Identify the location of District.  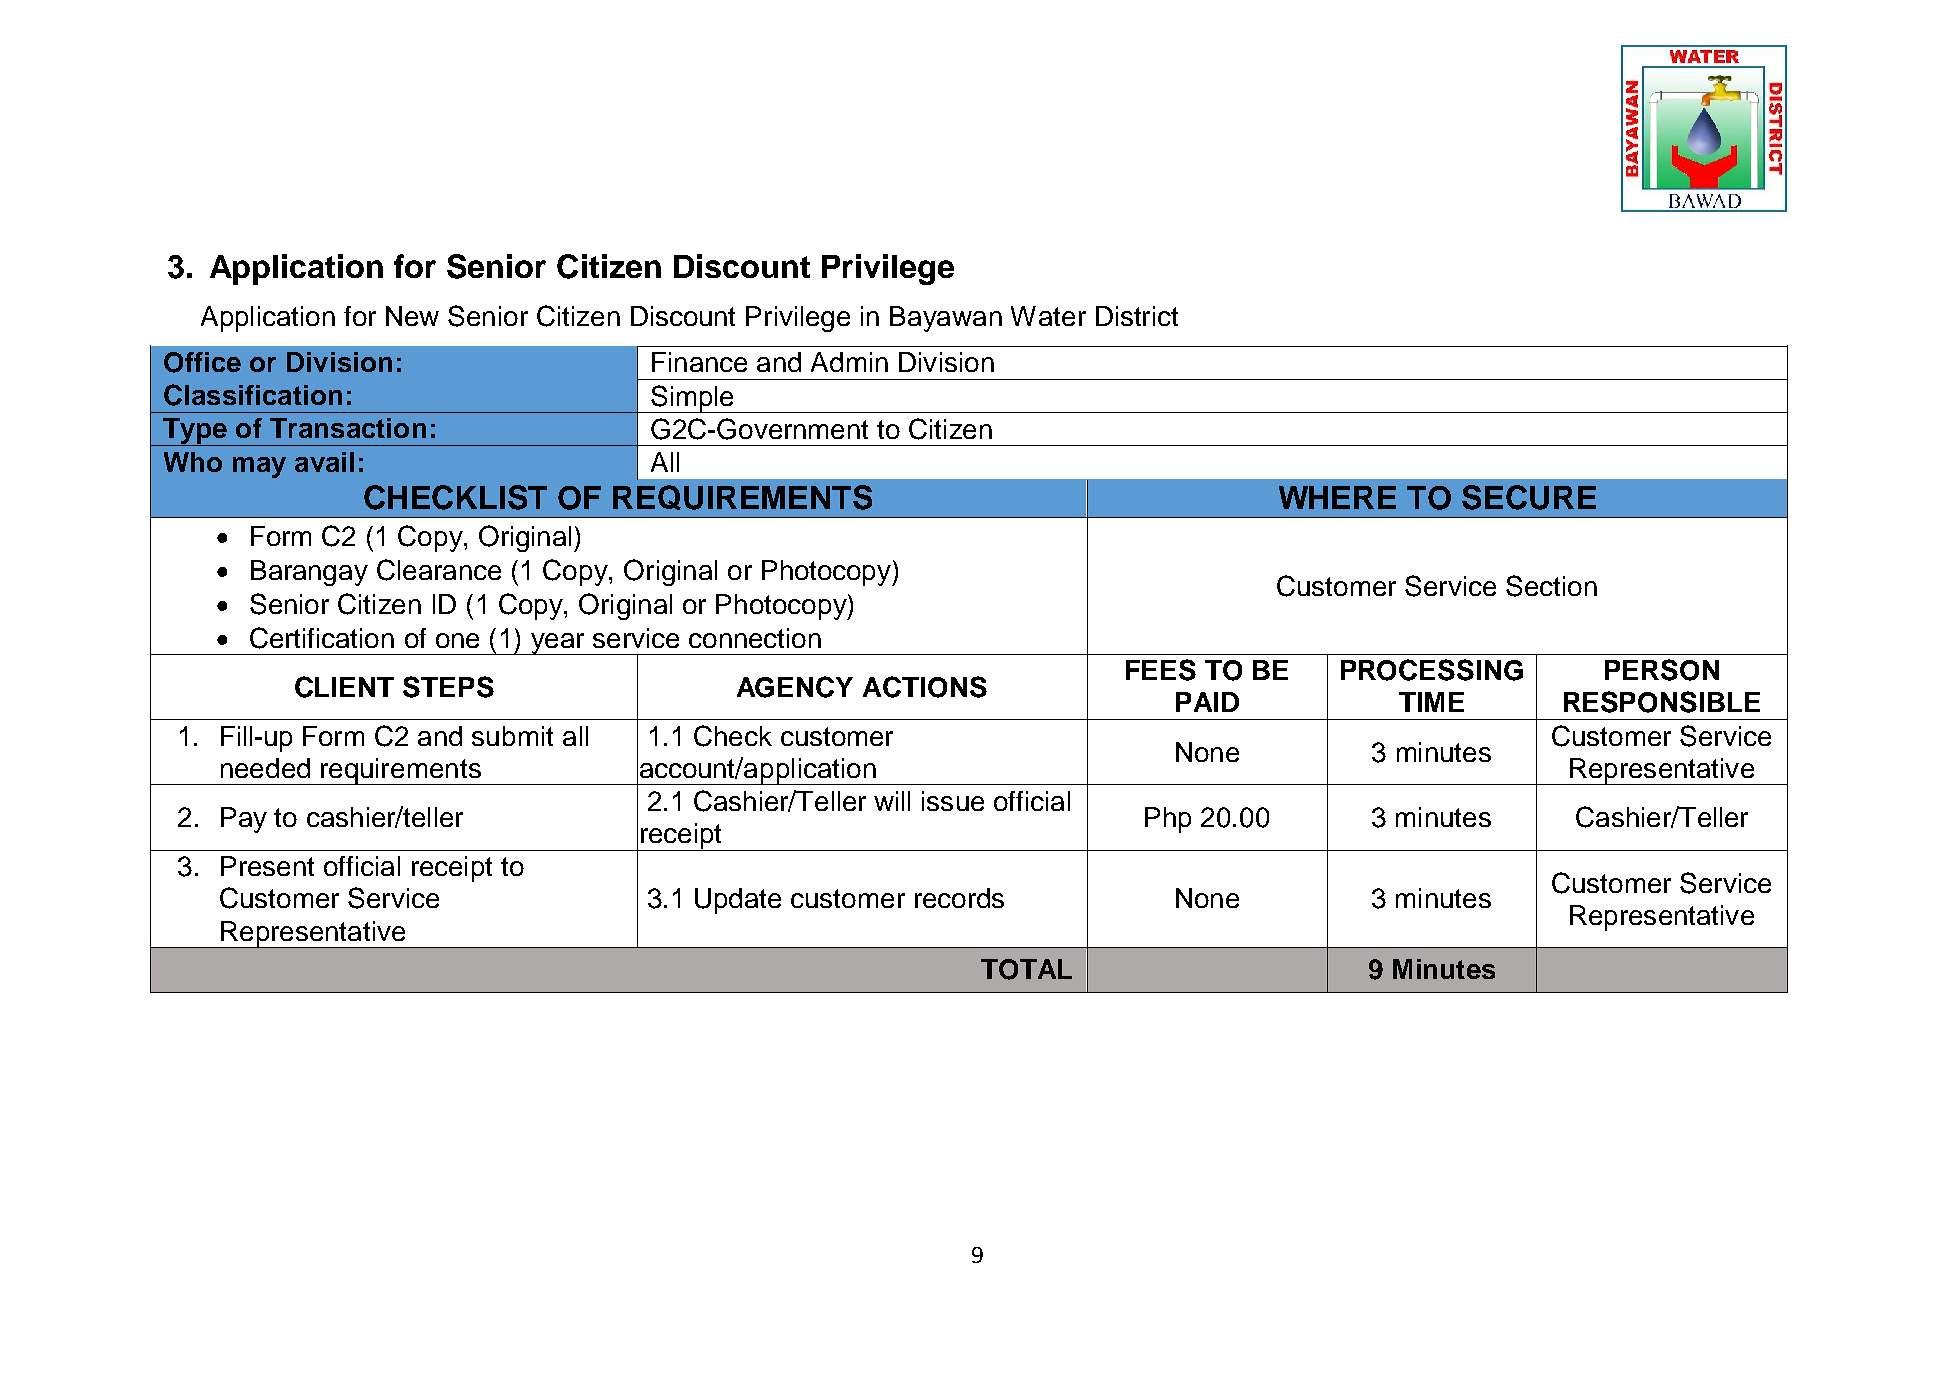
(1137, 316).
